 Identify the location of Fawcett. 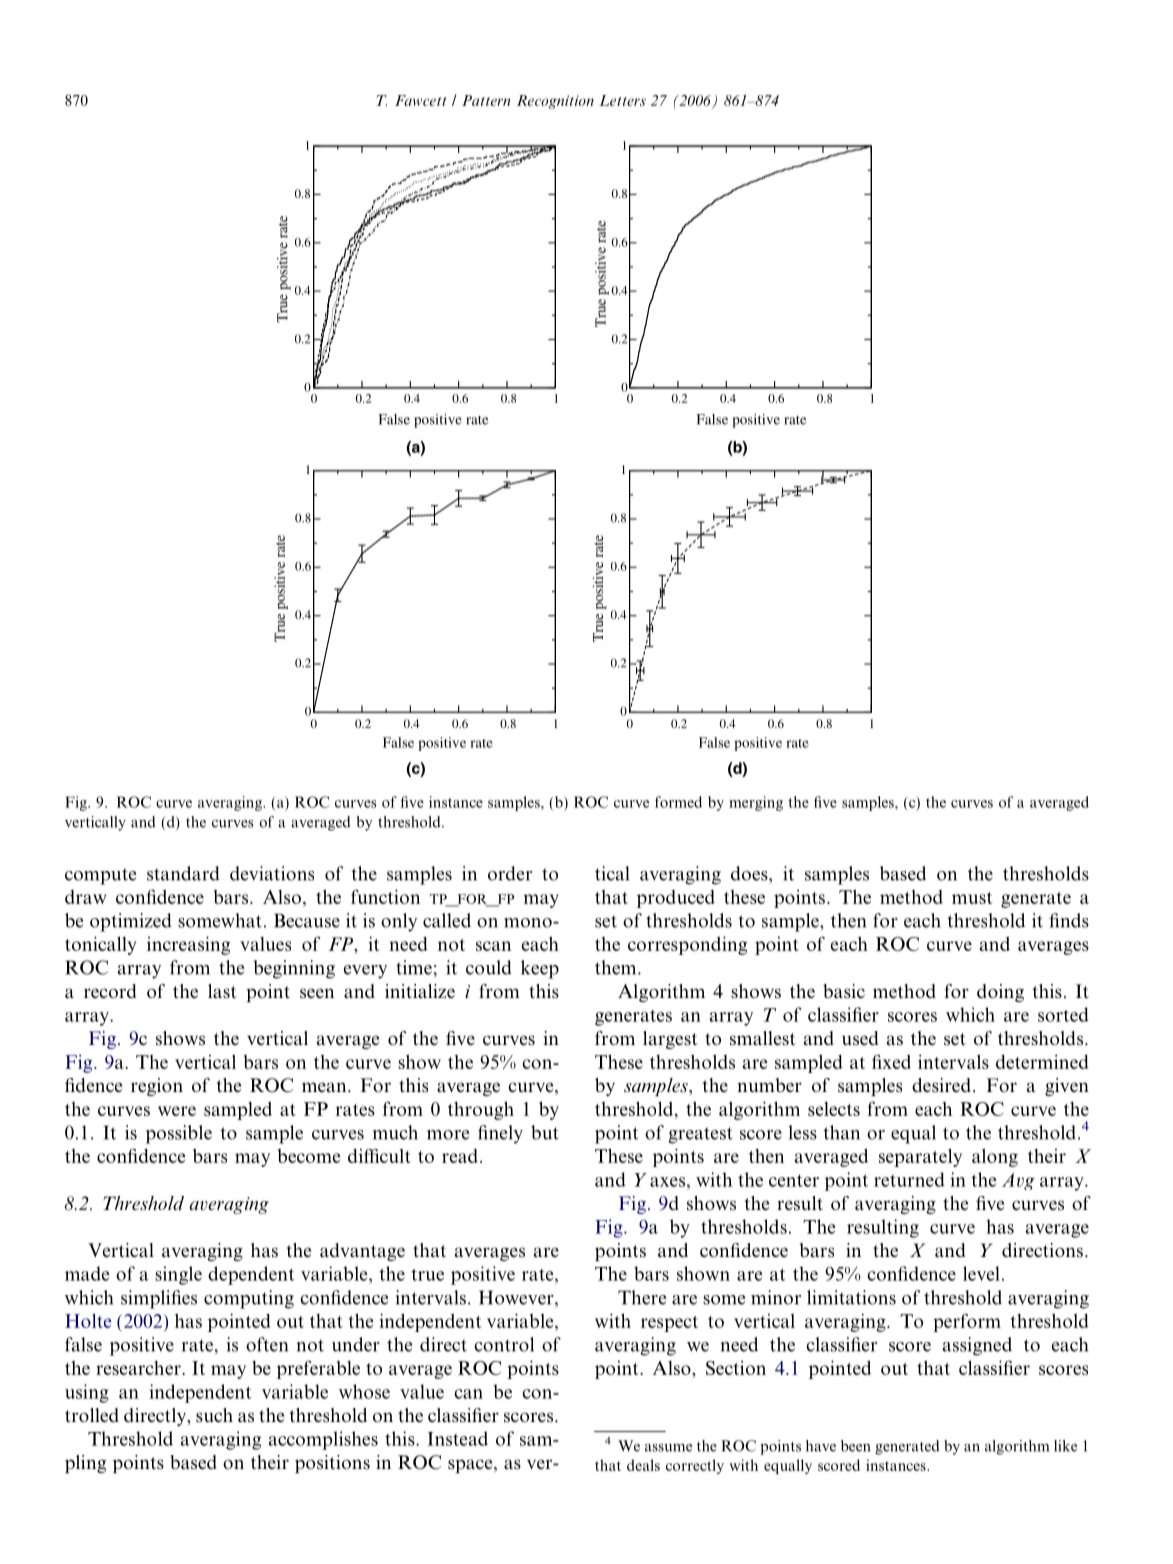
(420, 100).
